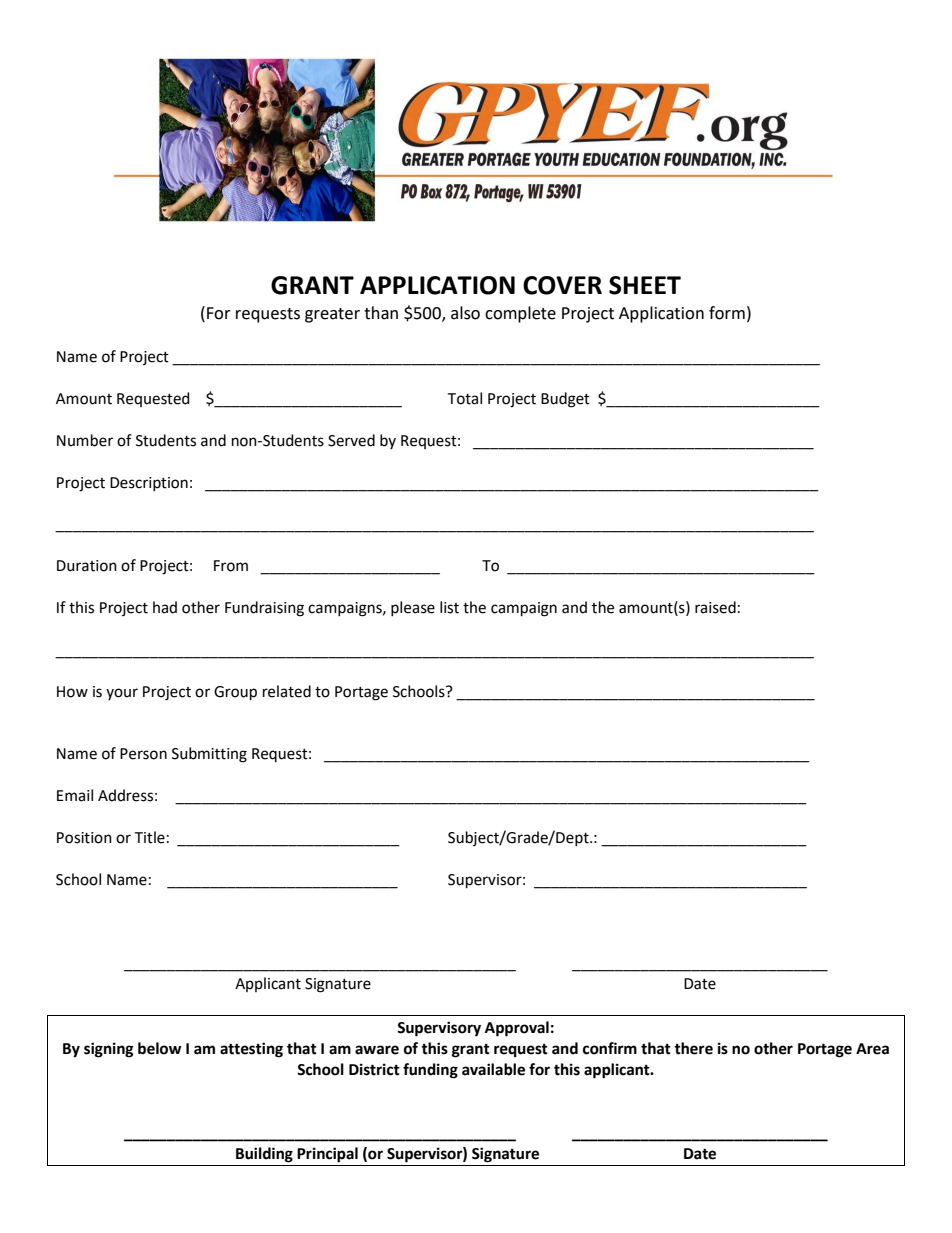 This document has height=1233, width=952. Describe the element at coordinates (727, 313) in the document. I see `form` at that location.
